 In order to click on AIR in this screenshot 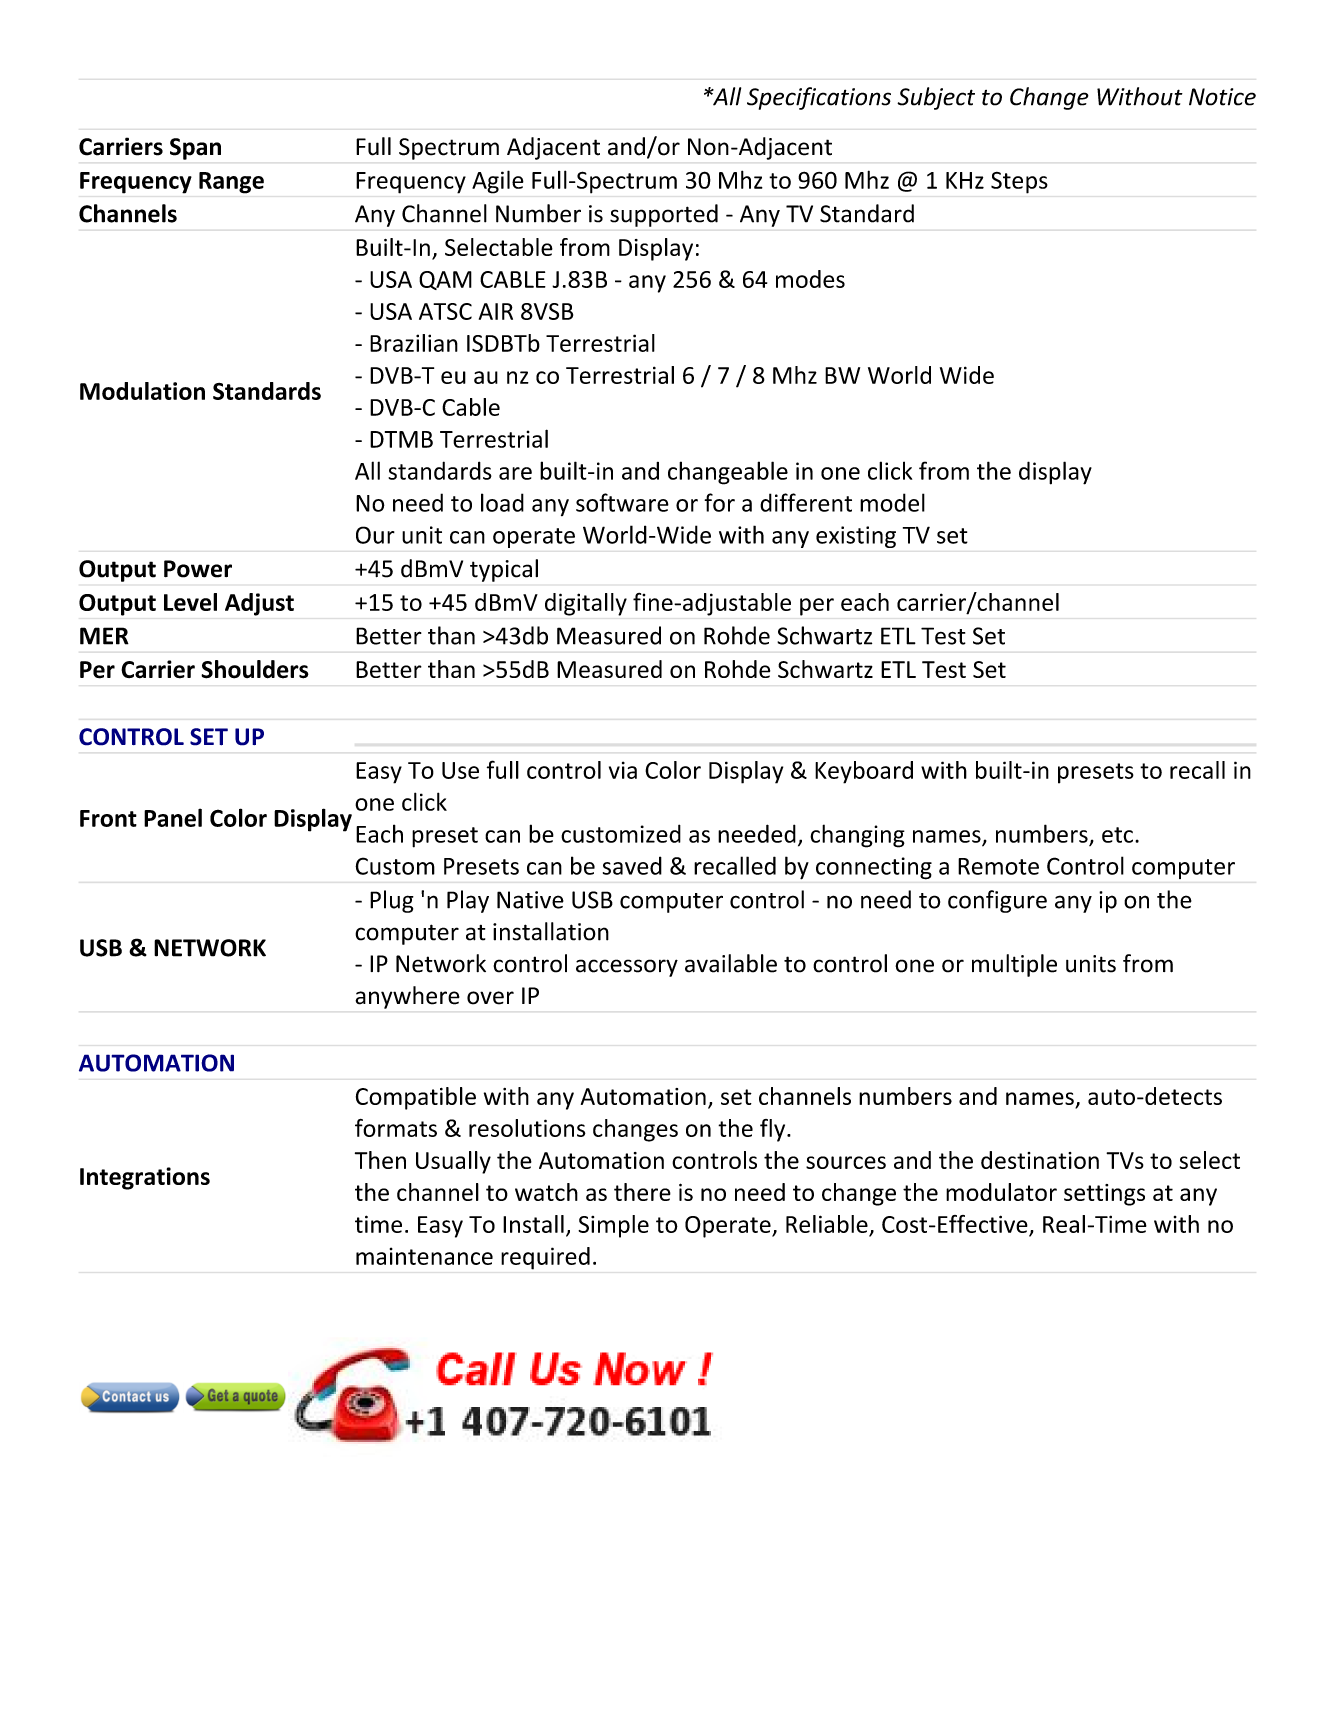, I will do `click(496, 311)`.
